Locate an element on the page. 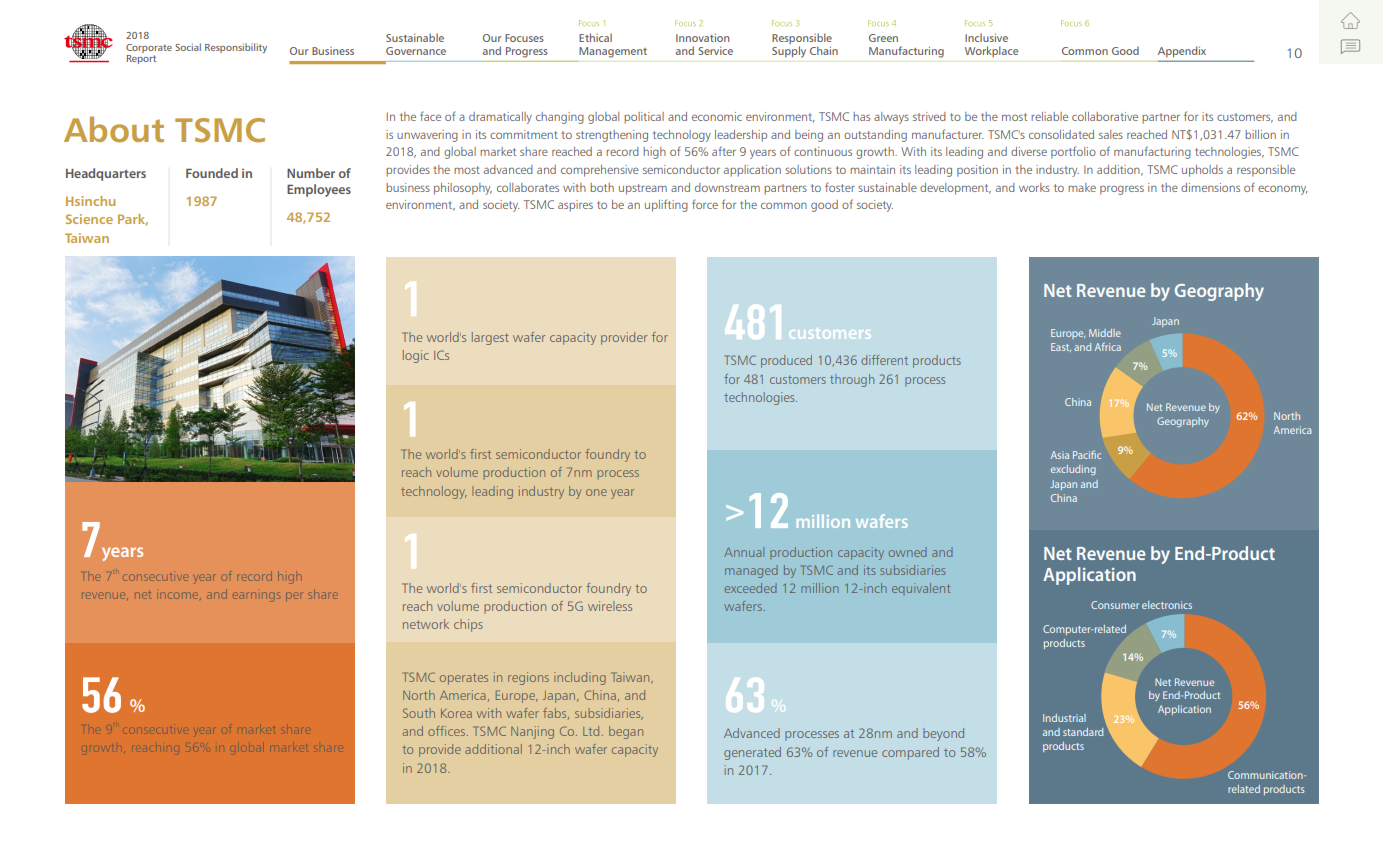 This image has height=868, width=1383. make is located at coordinates (1082, 187).
